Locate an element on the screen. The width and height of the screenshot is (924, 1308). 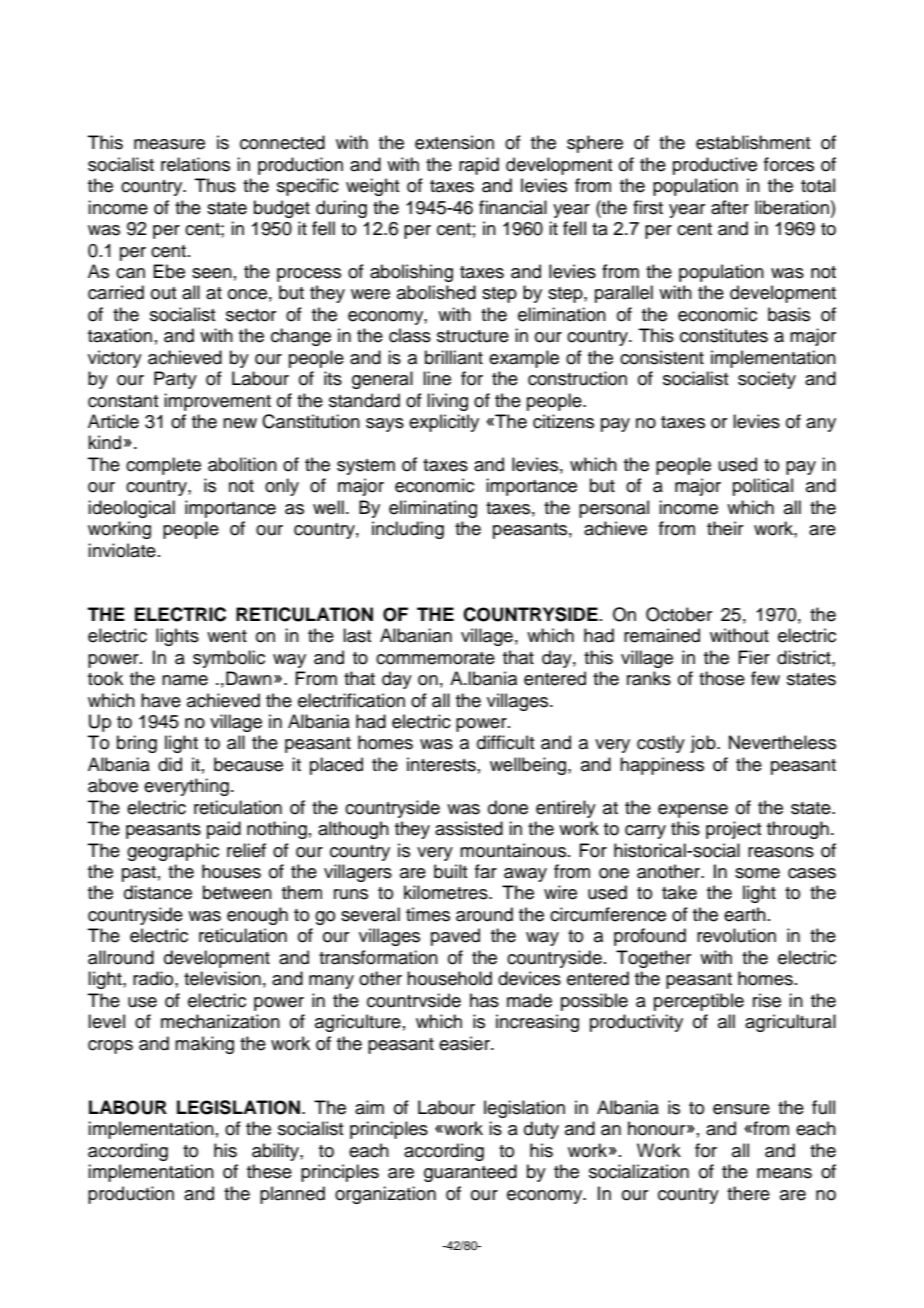
inviolate is located at coordinates (122, 550).
